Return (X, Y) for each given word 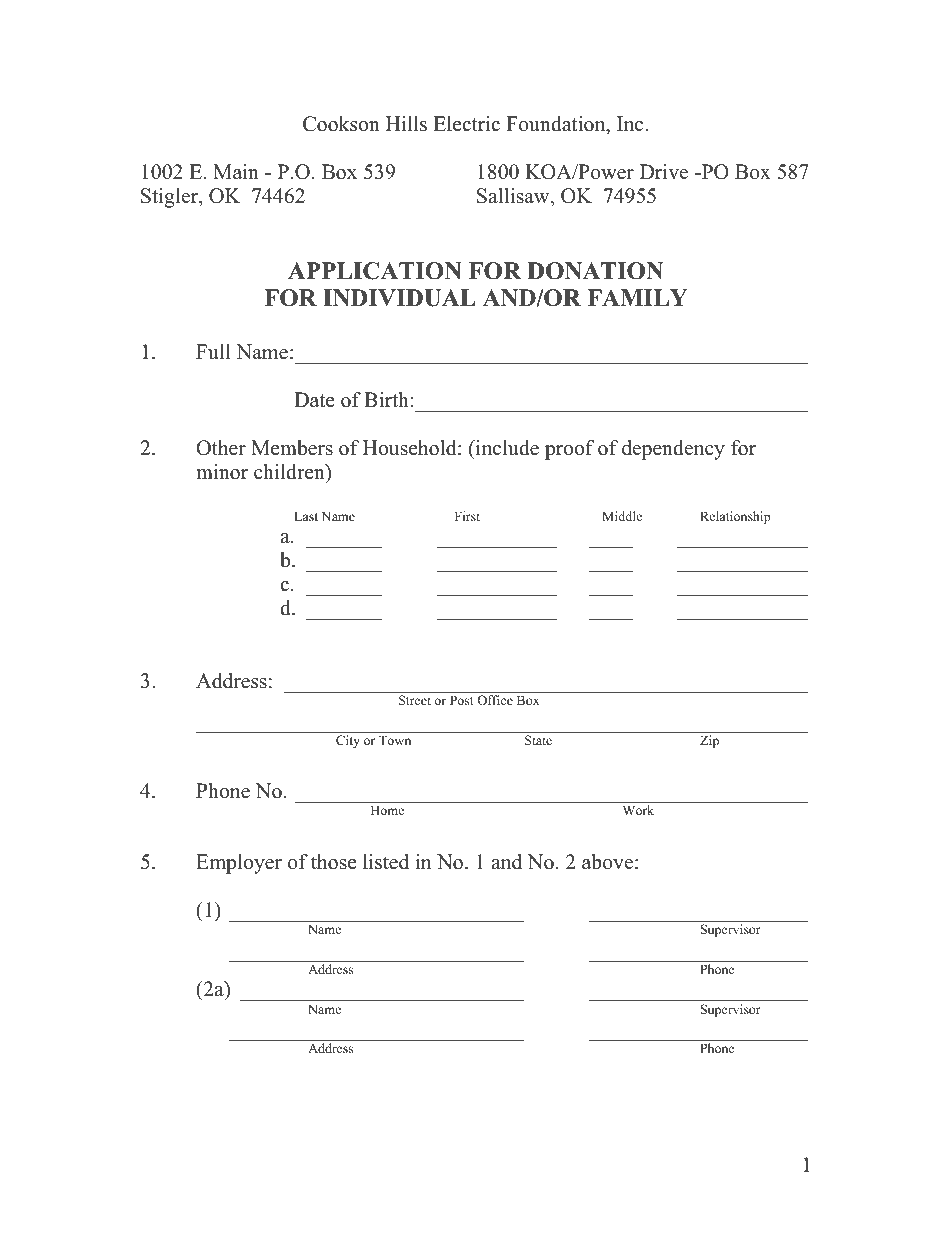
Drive (664, 172)
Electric (466, 124)
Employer (239, 864)
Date (314, 400)
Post (462, 700)
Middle (622, 516)
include (506, 448)
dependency (673, 450)
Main (236, 171)
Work (638, 810)
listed (386, 862)
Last (306, 516)
